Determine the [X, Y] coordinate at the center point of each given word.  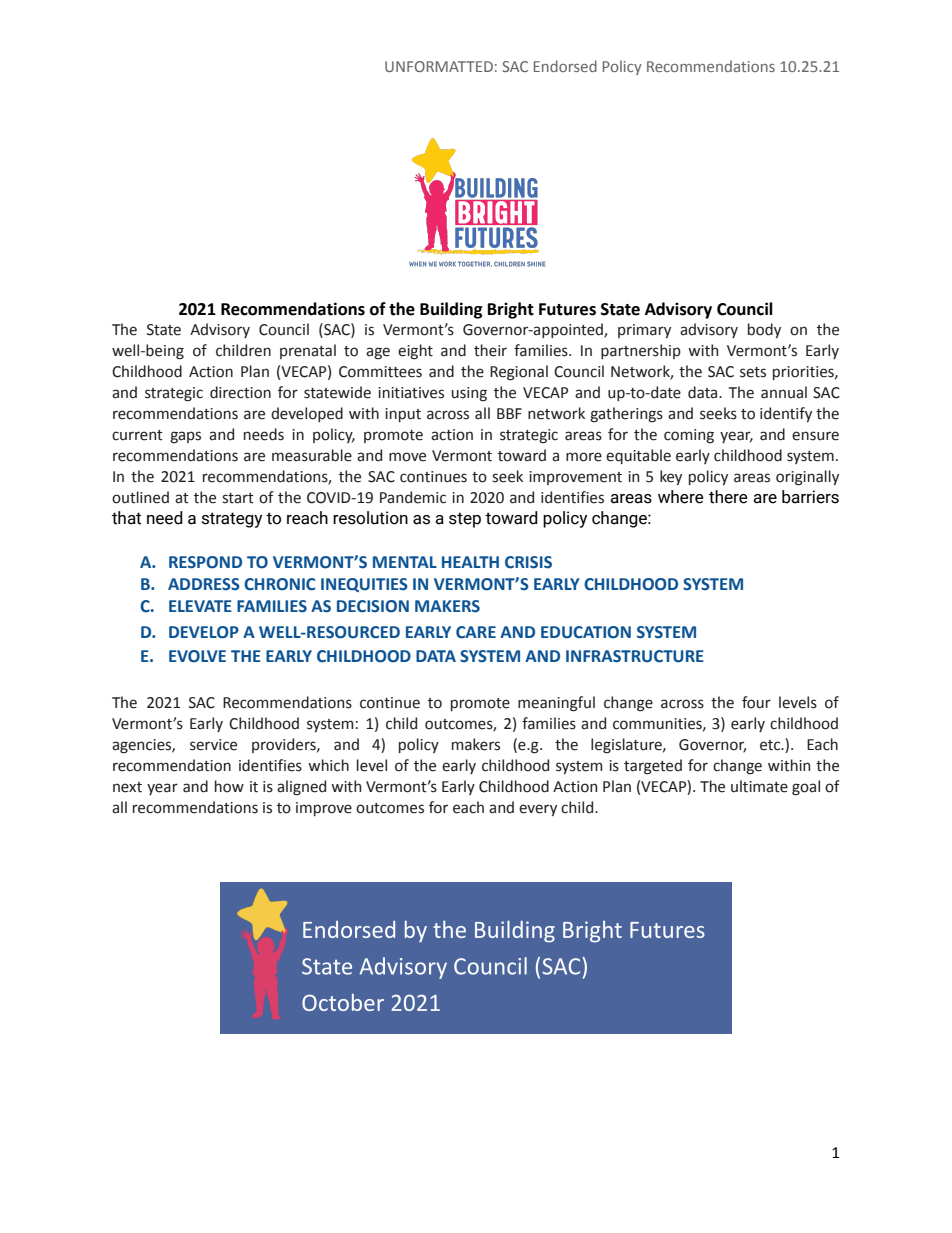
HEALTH [470, 562]
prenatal [308, 351]
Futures [567, 309]
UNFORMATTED [439, 66]
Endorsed [565, 66]
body [764, 330]
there [728, 497]
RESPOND [205, 562]
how [229, 786]
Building [451, 310]
